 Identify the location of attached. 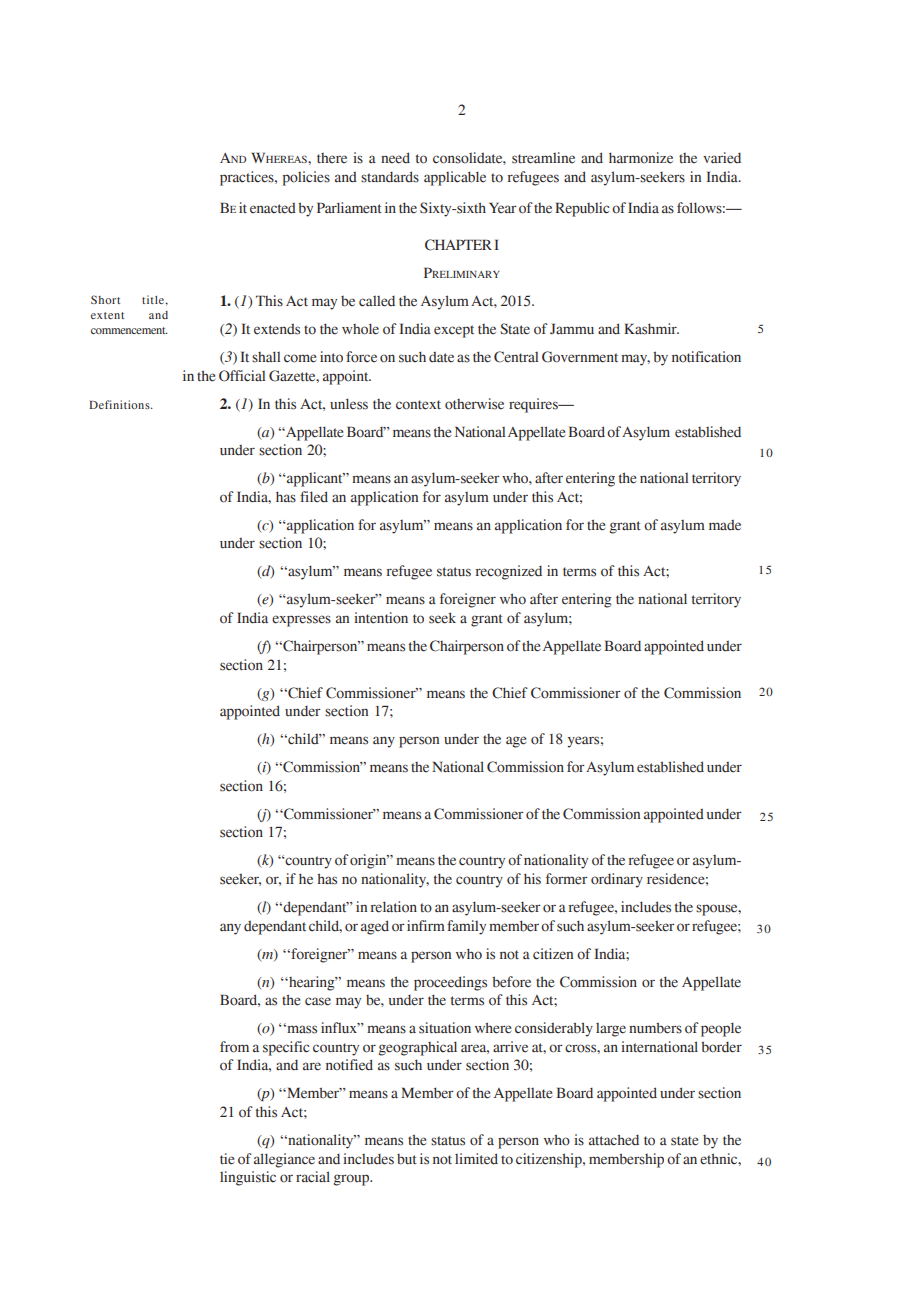
(614, 1140).
